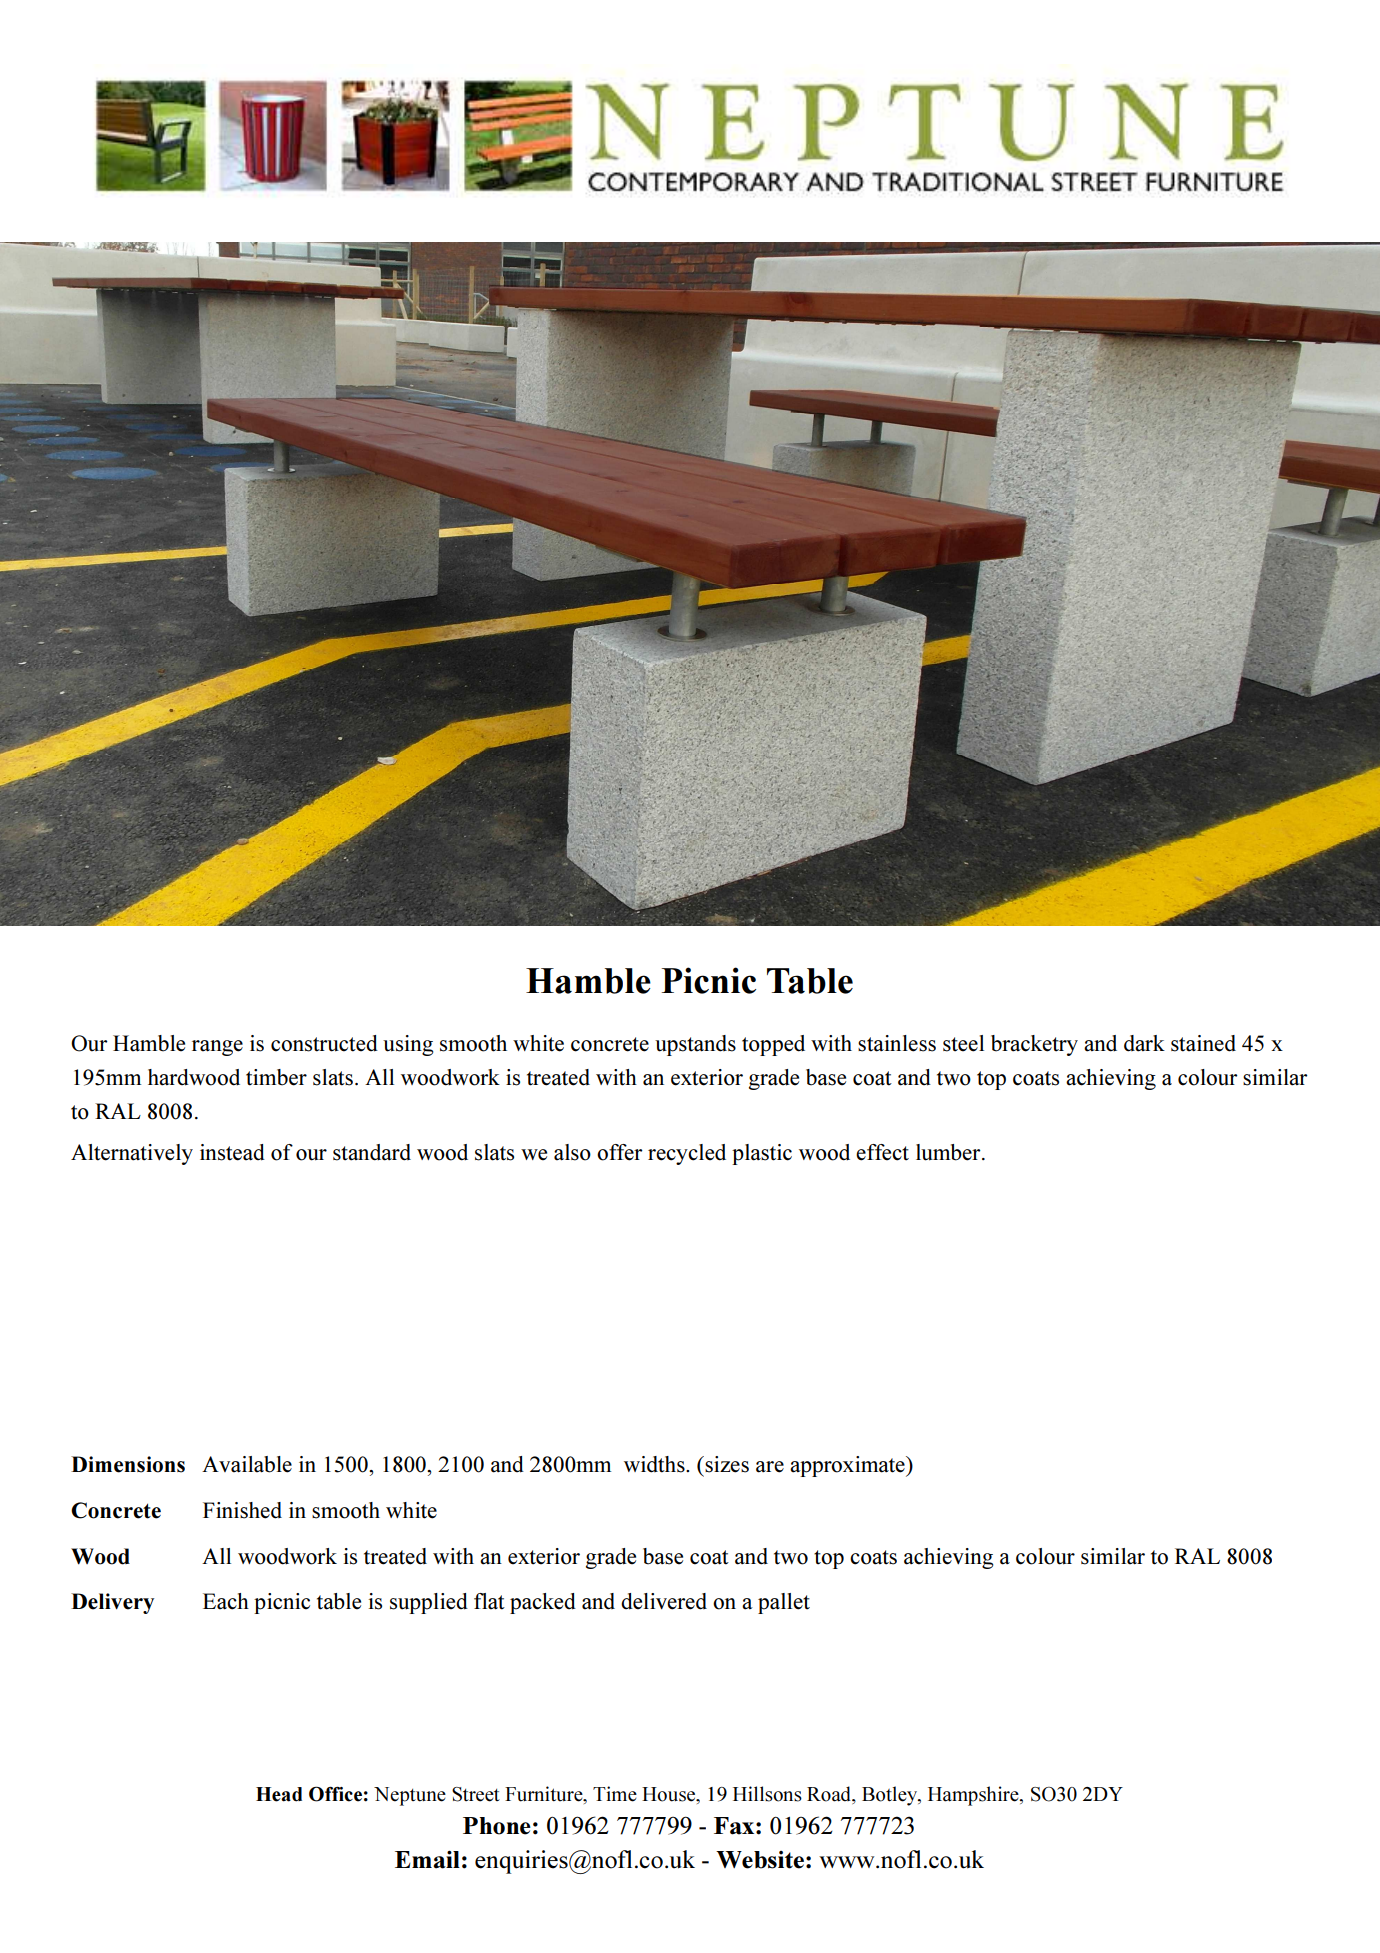 The height and width of the screenshot is (1953, 1380). I want to click on topped, so click(773, 1045).
